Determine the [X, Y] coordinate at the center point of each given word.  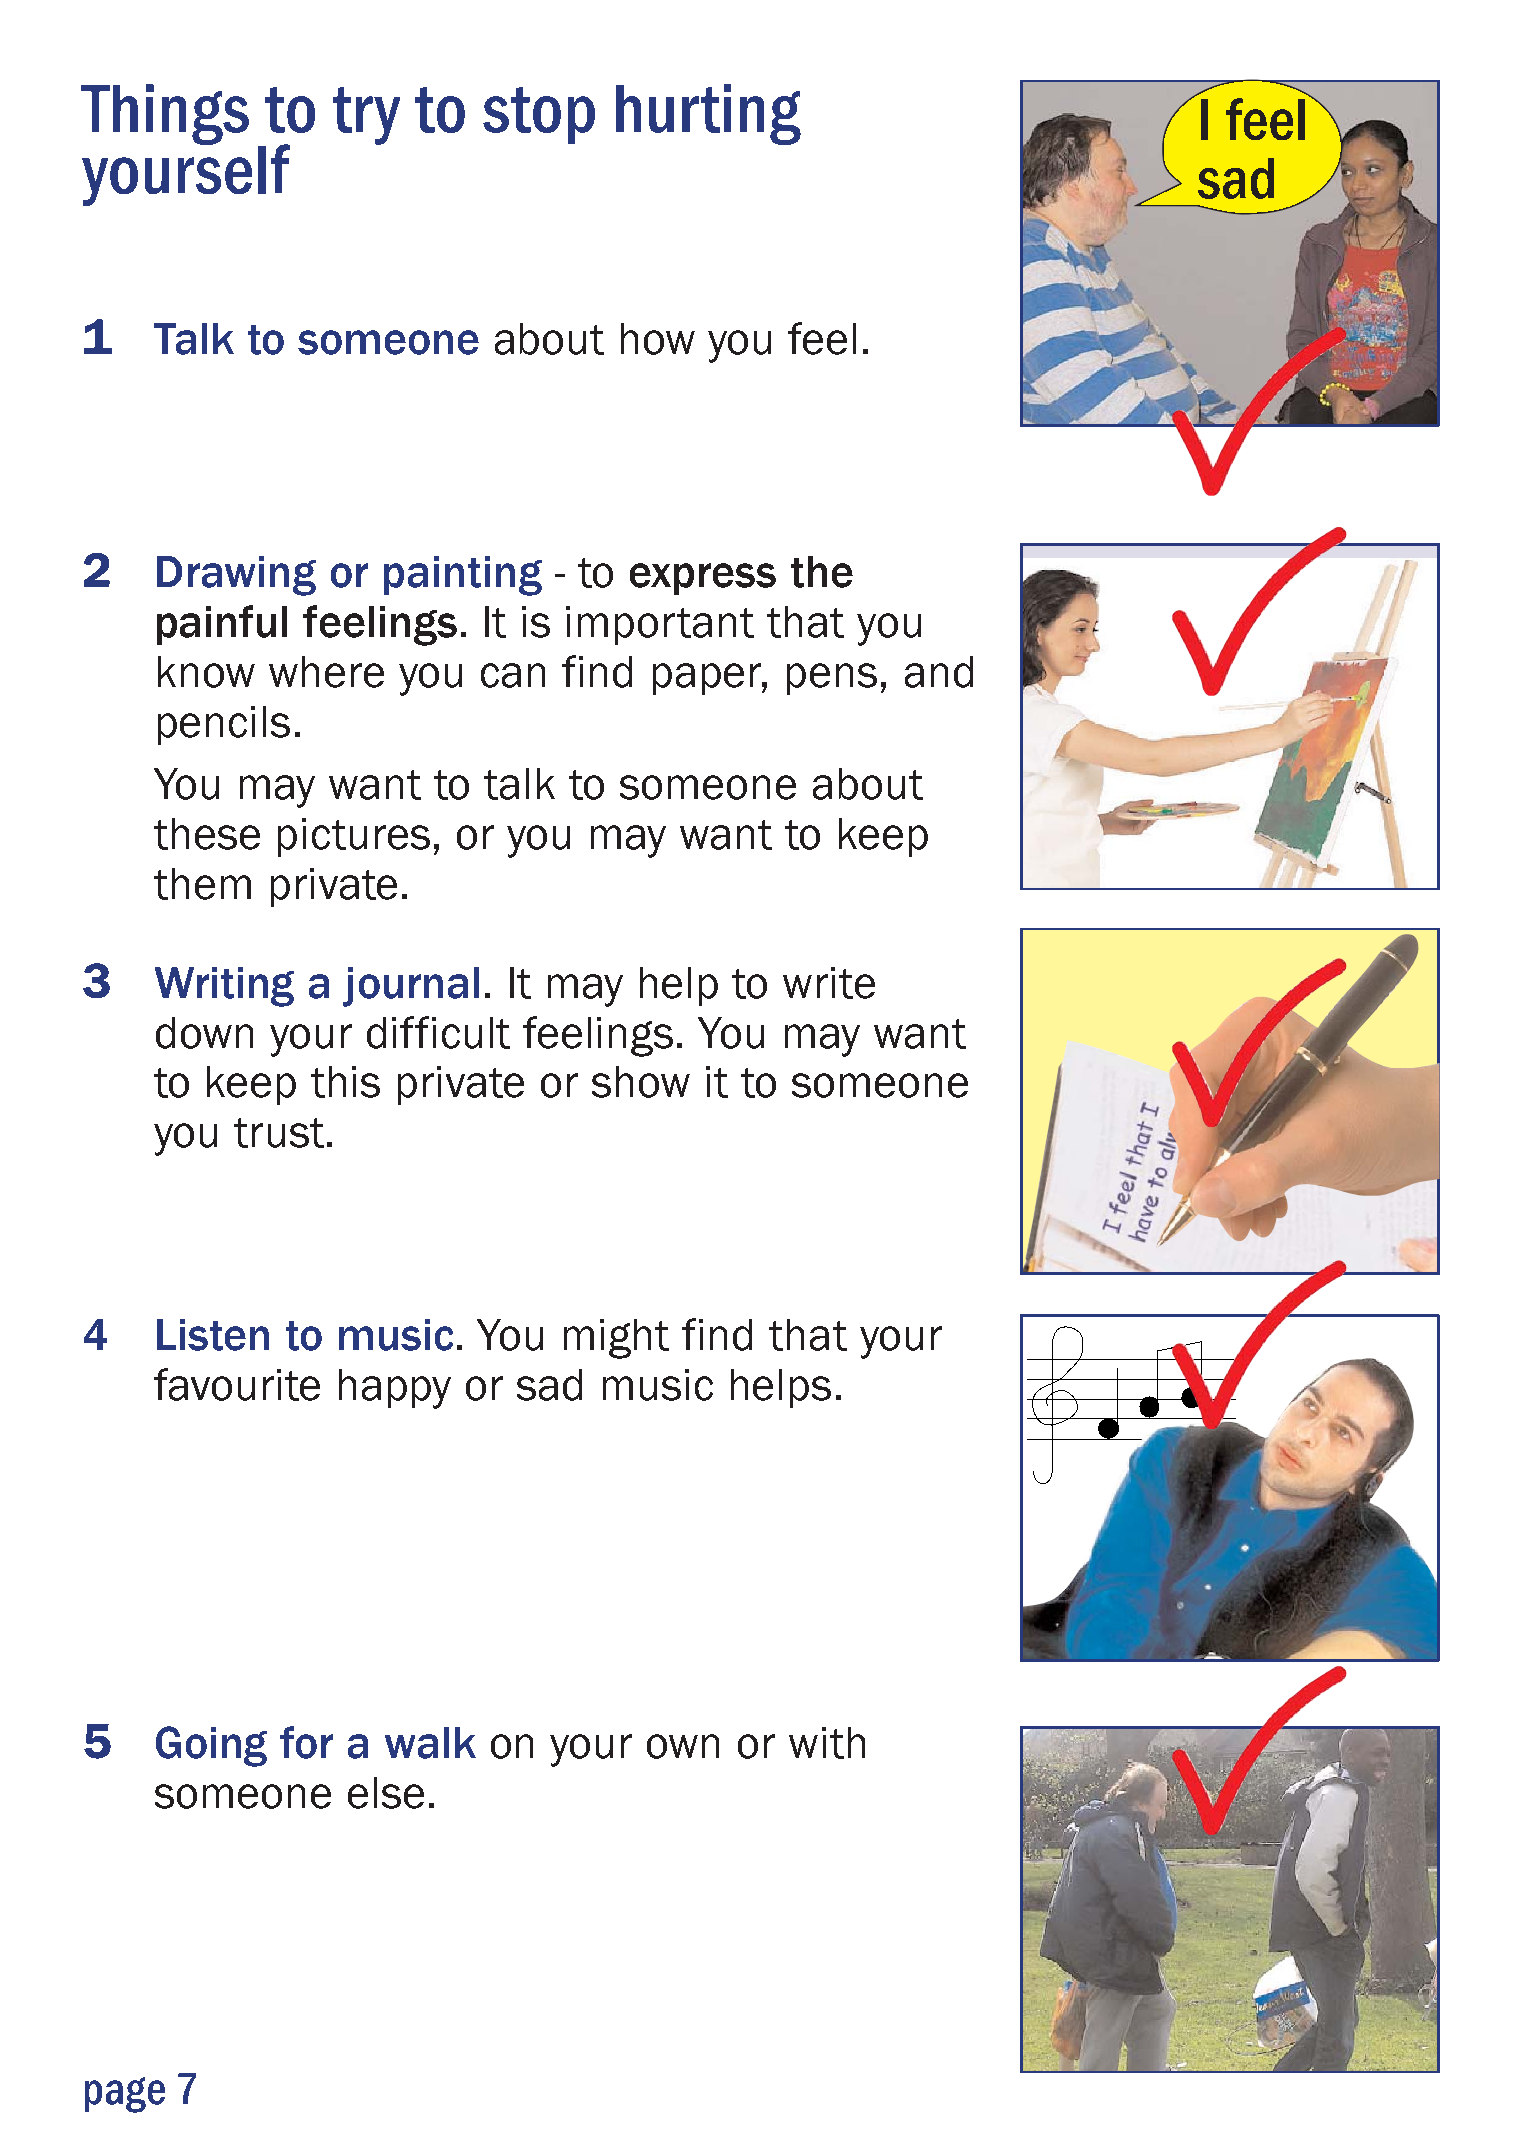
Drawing [236, 576]
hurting [708, 114]
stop [539, 115]
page [125, 2095]
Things [165, 114]
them [202, 884]
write [829, 983]
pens [832, 679]
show [641, 1082]
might [616, 1339]
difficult [438, 1032]
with [827, 1743]
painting [463, 576]
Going [211, 1746]
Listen [213, 1335]
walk [430, 1743]
